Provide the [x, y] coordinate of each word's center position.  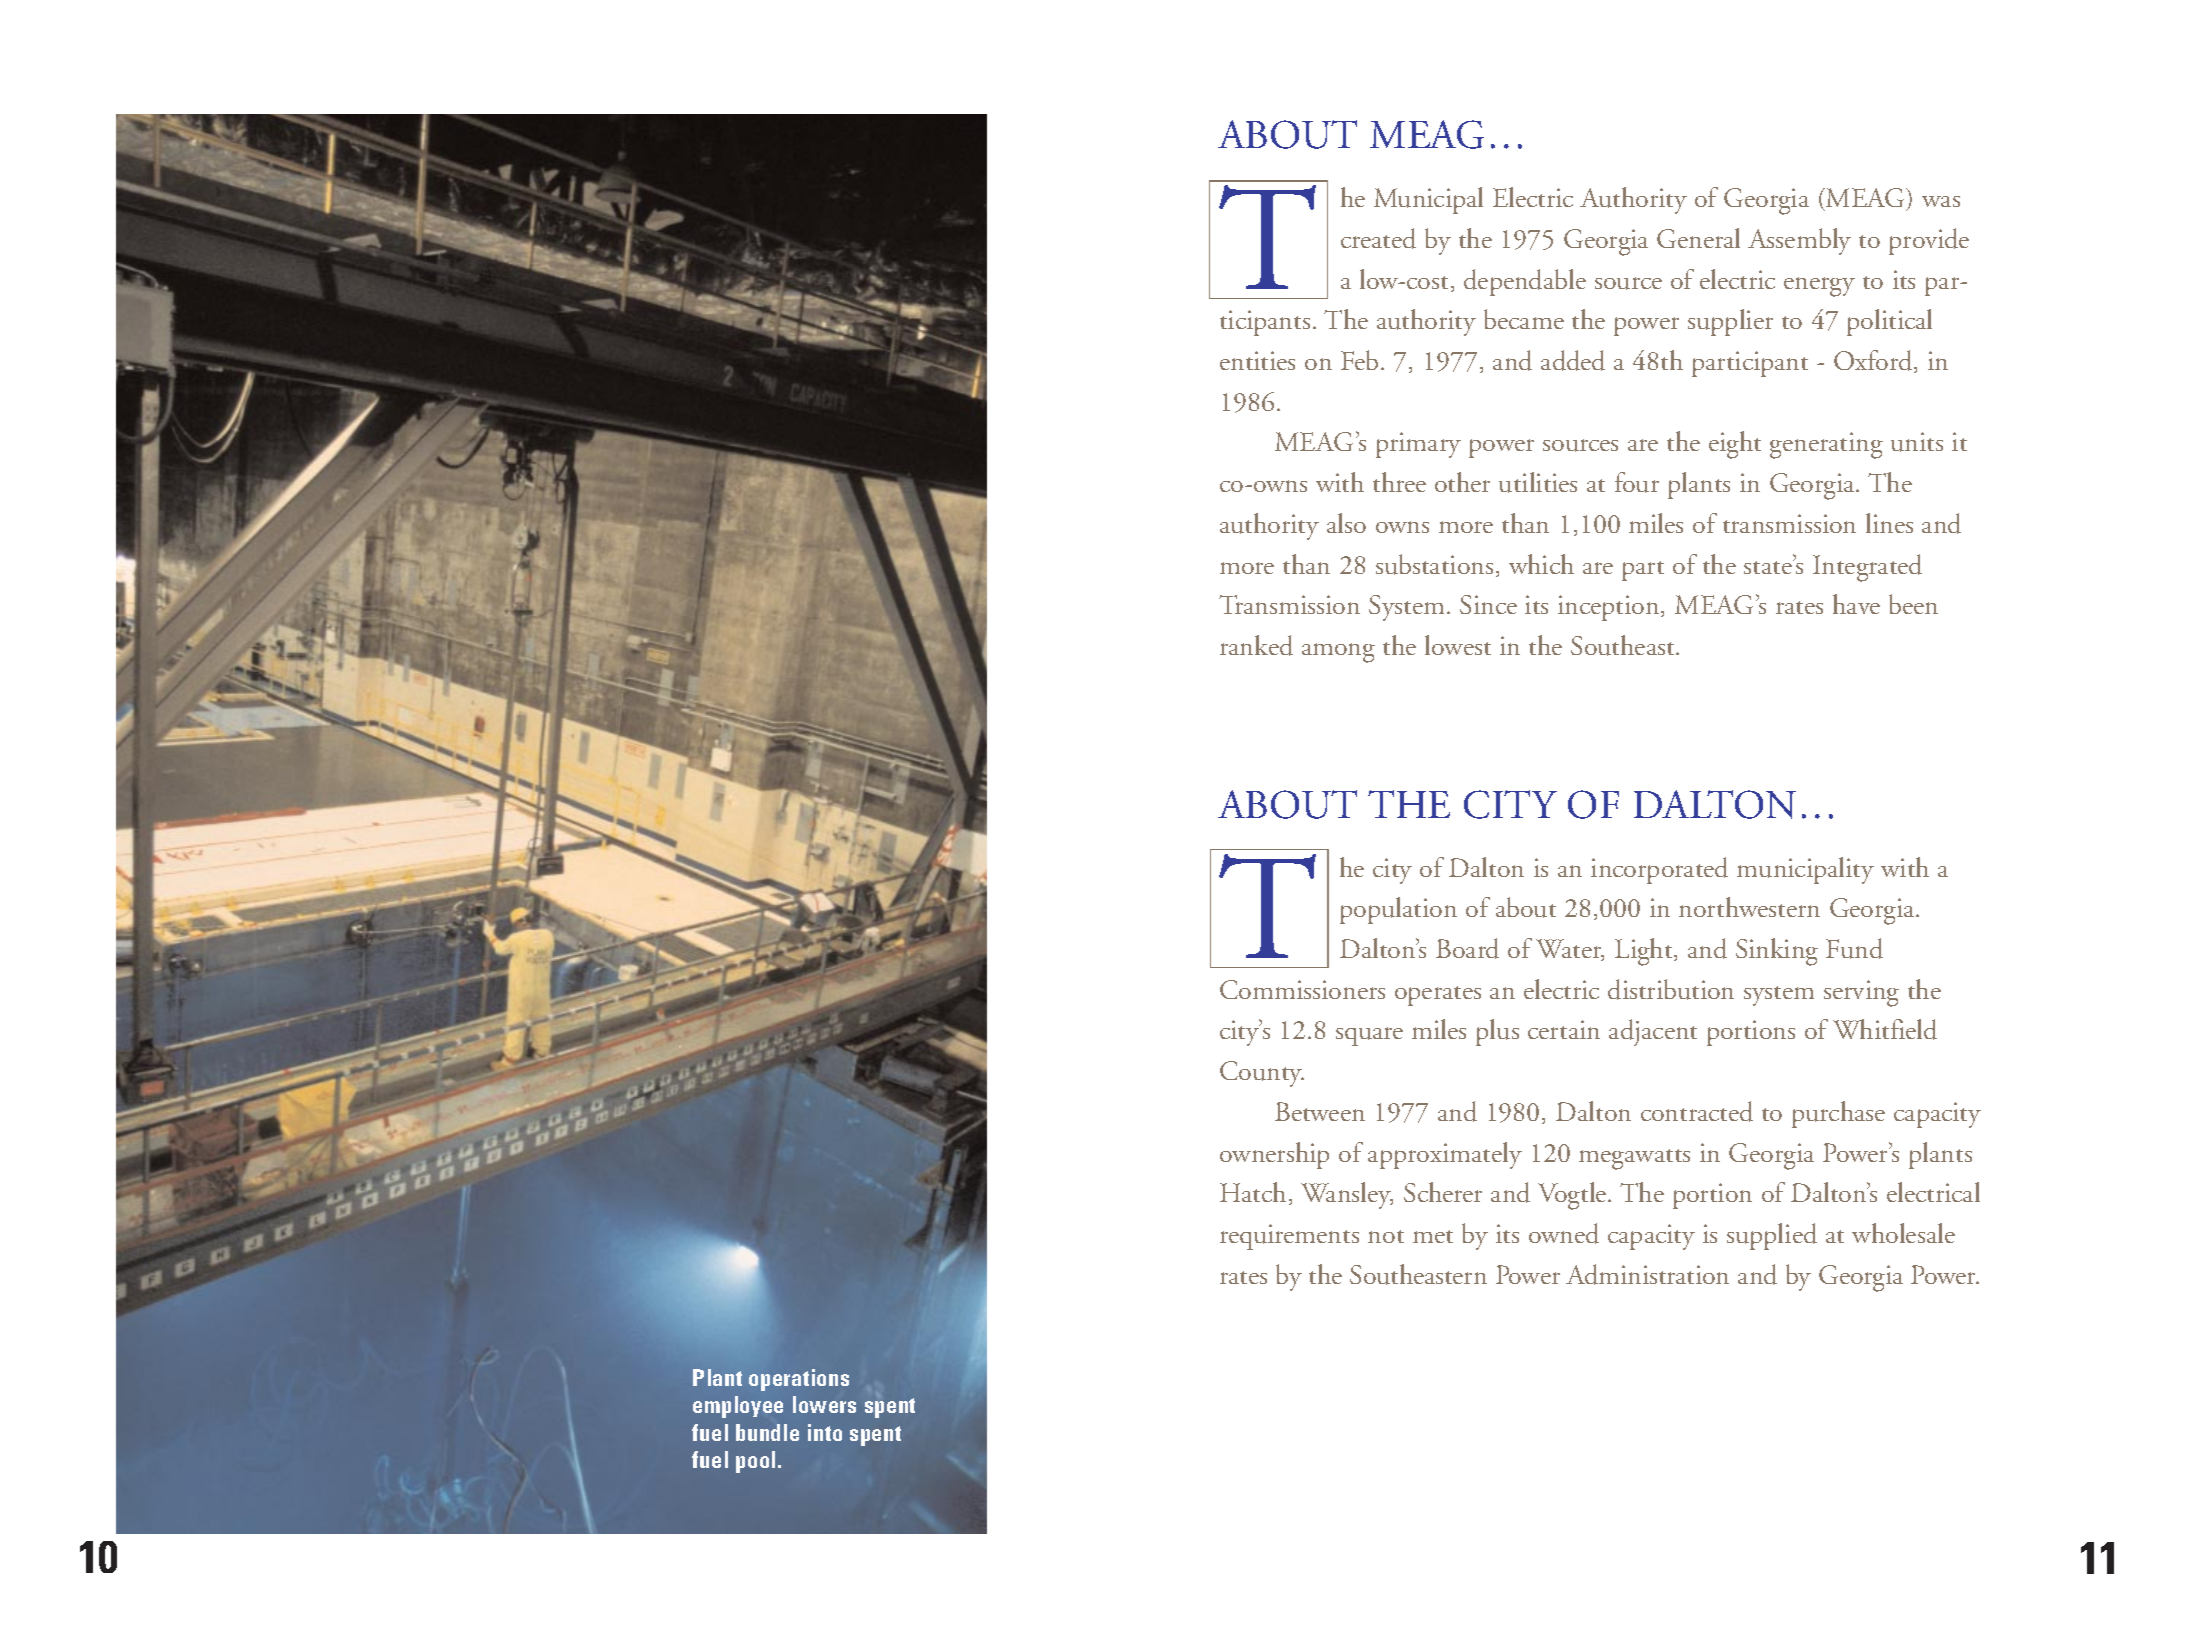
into [825, 1432]
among [1338, 653]
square [1369, 1036]
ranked [1256, 645]
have [1856, 604]
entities [1257, 360]
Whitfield [1885, 1029]
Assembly [1799, 241]
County [1262, 1074]
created [1378, 238]
